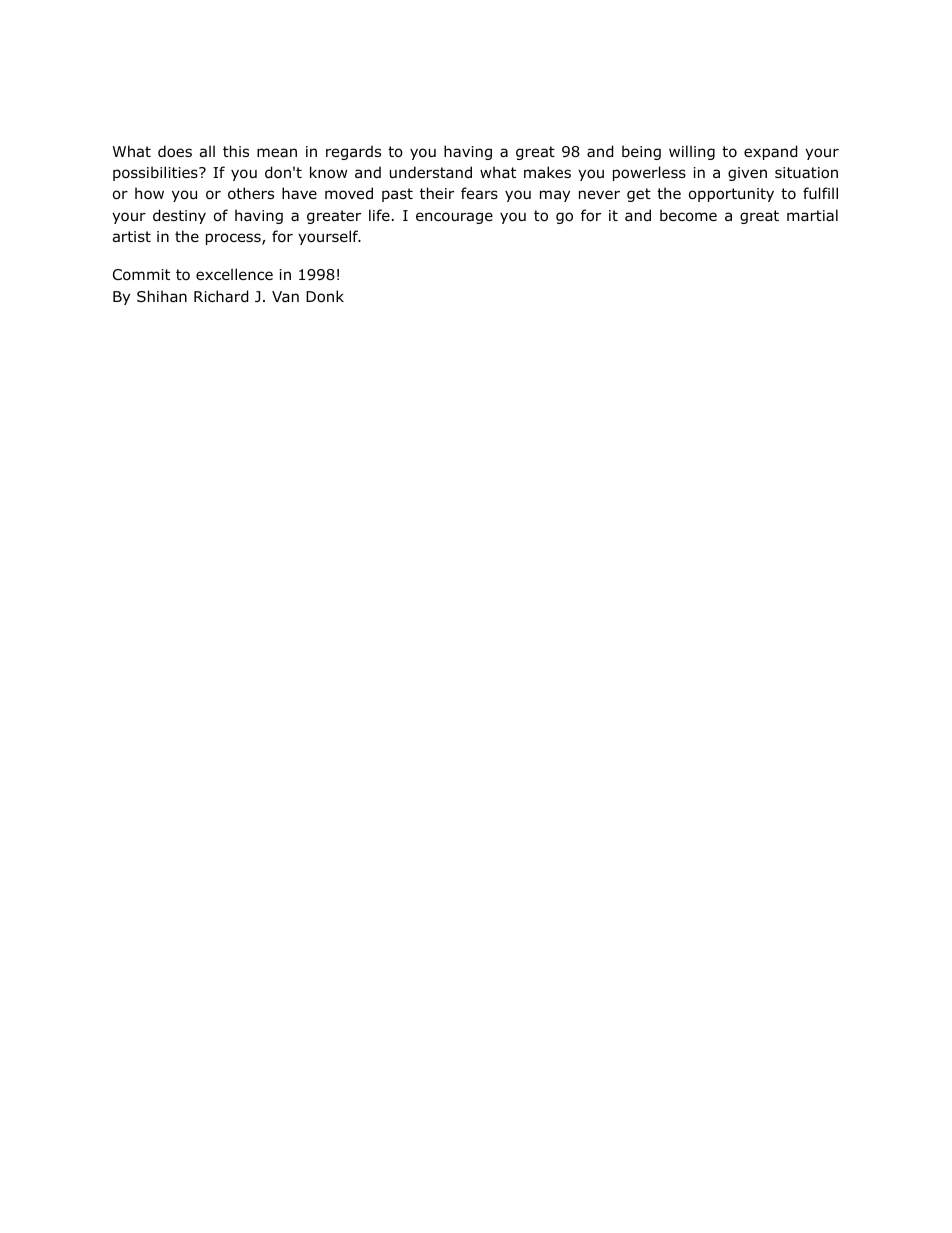  I want to click on Van, so click(285, 296).
